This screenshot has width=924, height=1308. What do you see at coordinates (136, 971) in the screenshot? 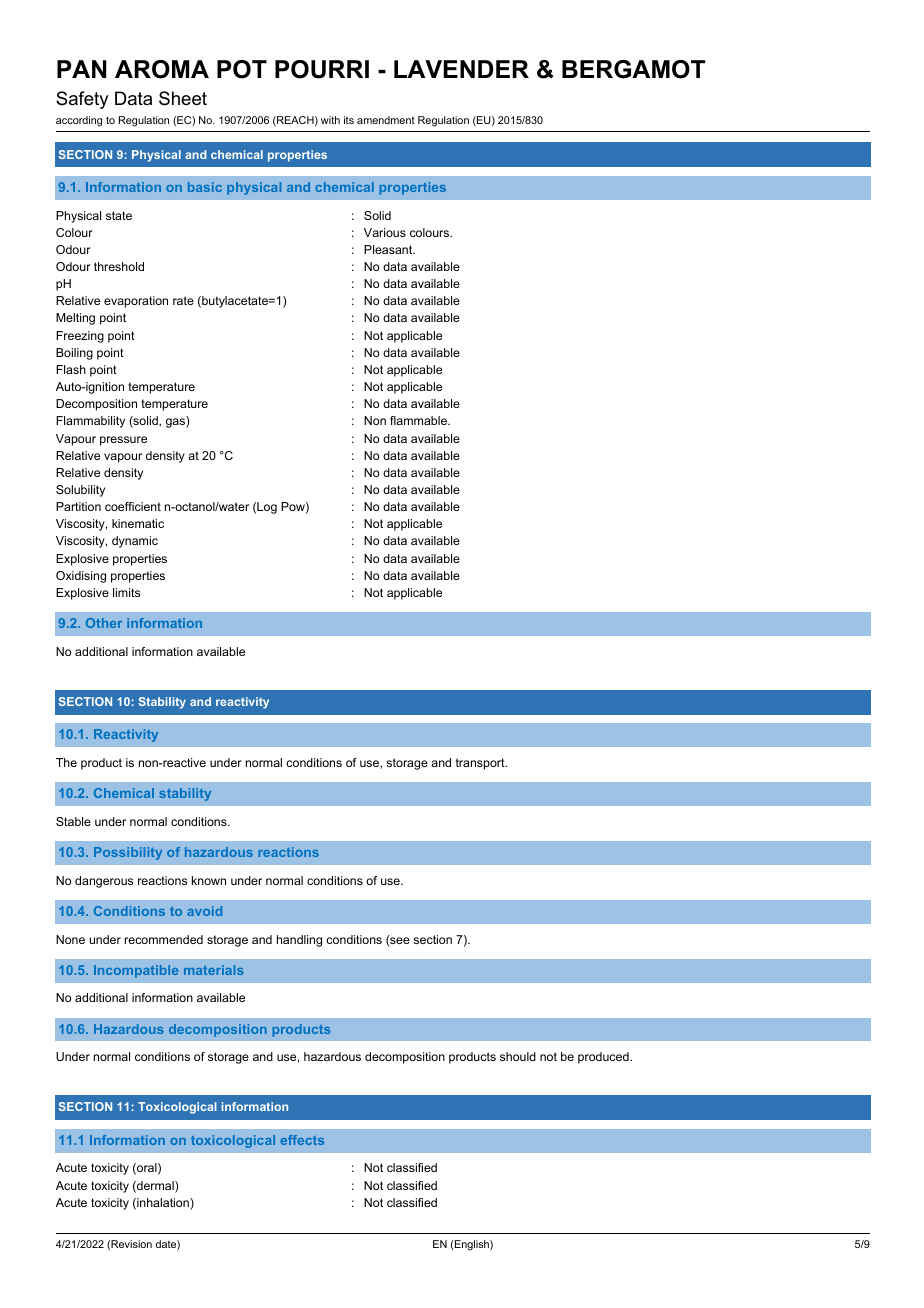
I see `Incompatible` at bounding box center [136, 971].
